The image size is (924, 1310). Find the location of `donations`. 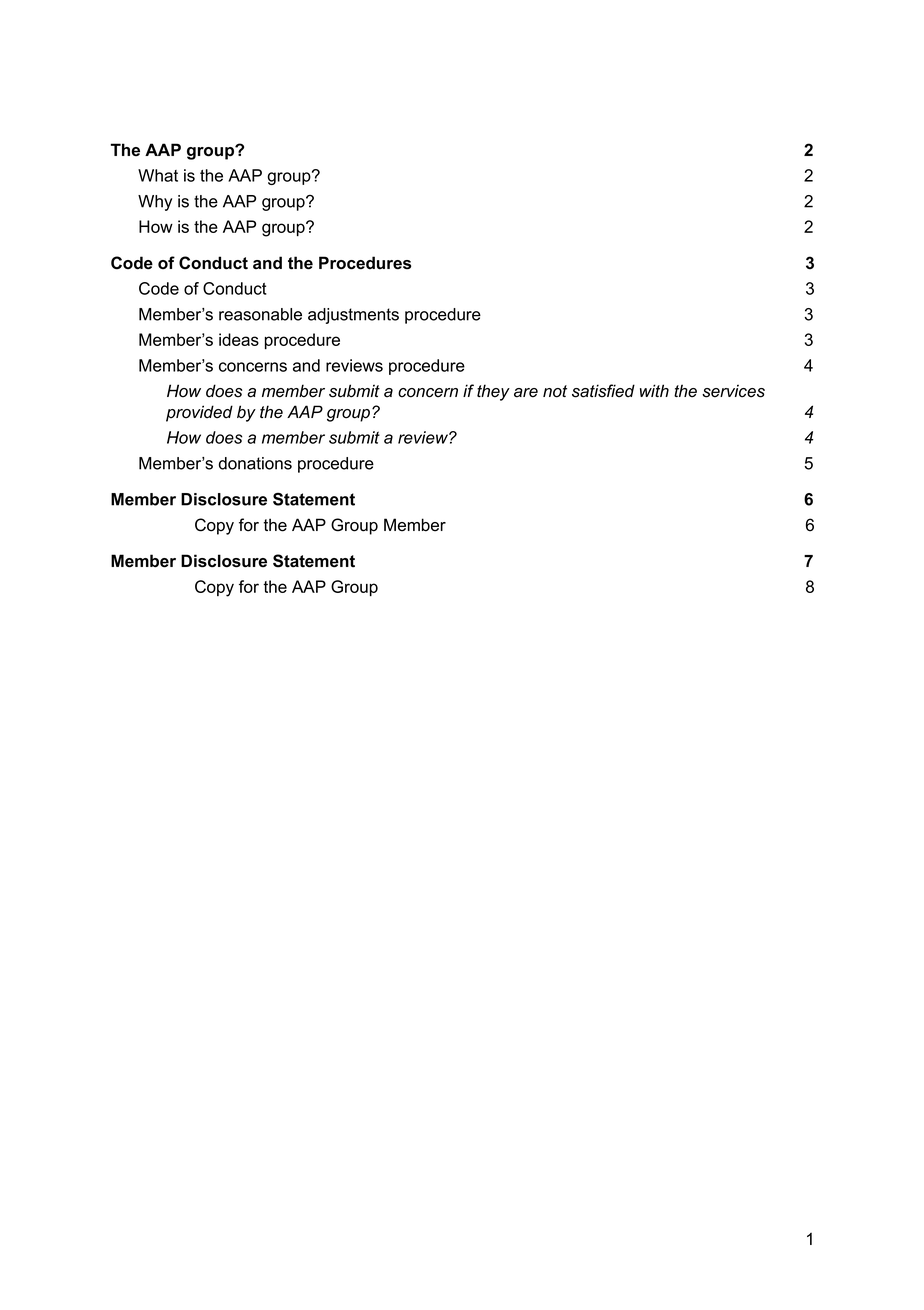

donations is located at coordinates (255, 463).
